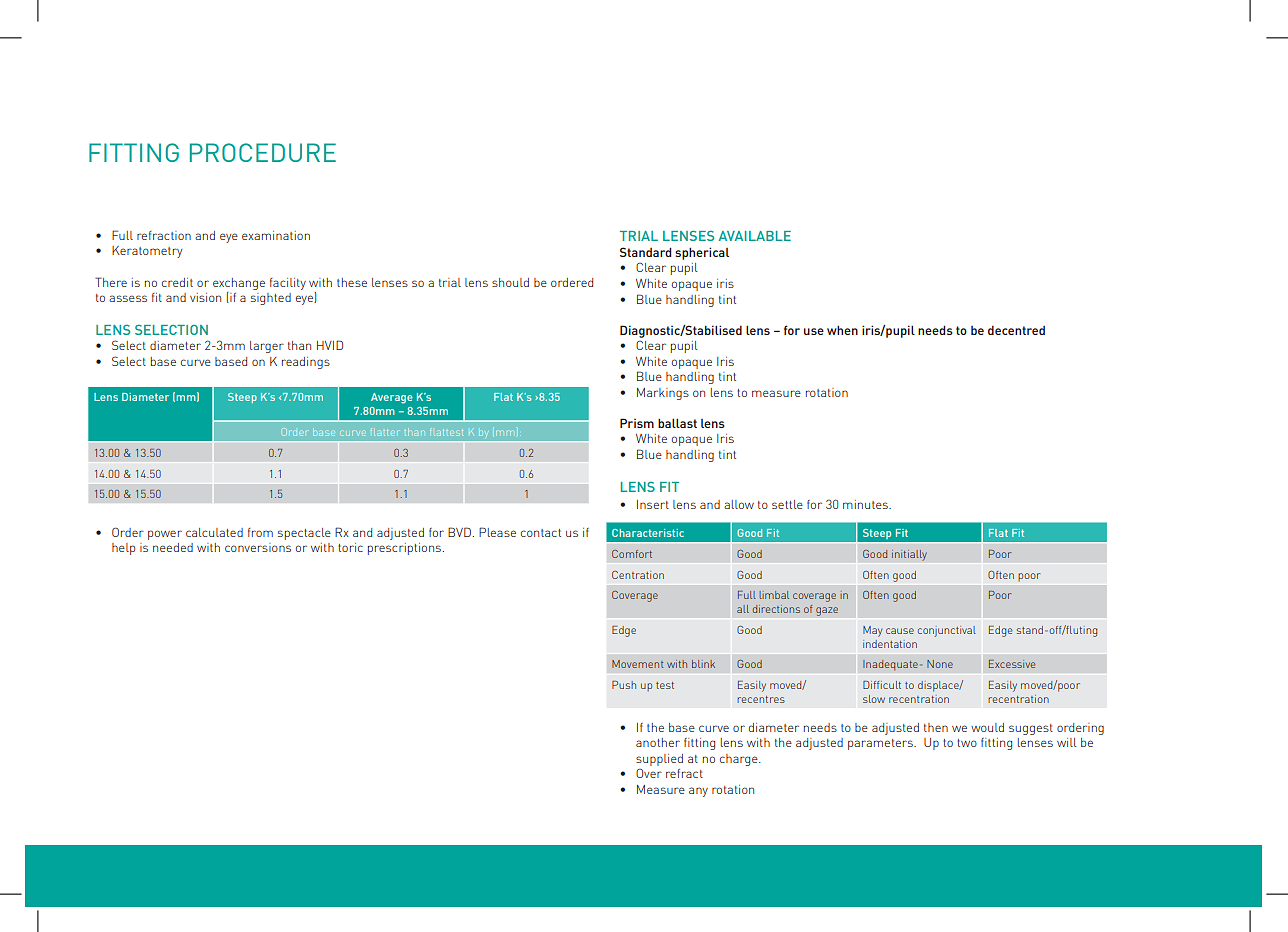 The image size is (1288, 932). Describe the element at coordinates (702, 253) in the screenshot. I see `spherical` at that location.
